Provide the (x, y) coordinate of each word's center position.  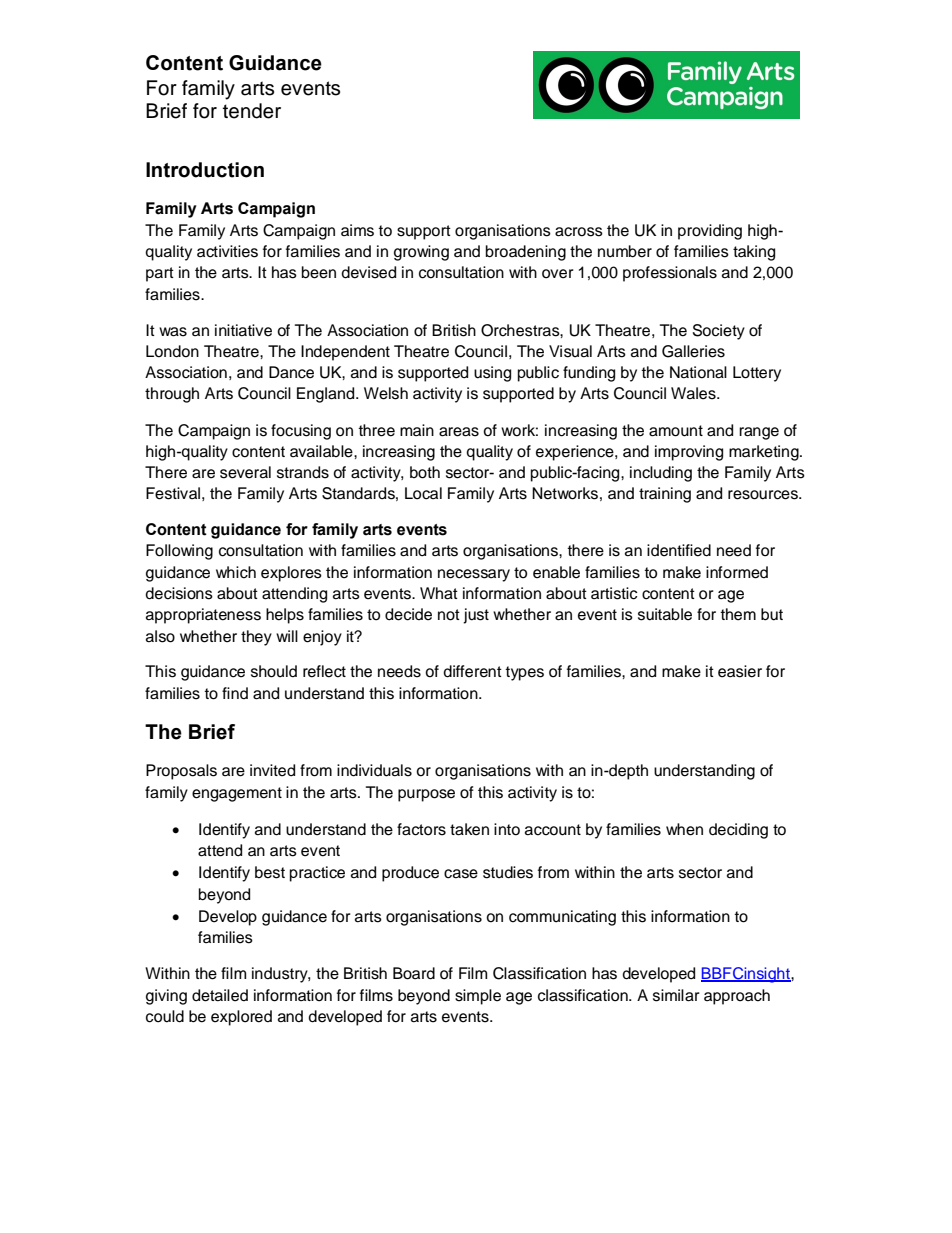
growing (421, 253)
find (235, 693)
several (245, 472)
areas (459, 432)
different (472, 671)
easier (740, 671)
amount (676, 431)
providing (710, 232)
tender (252, 111)
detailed (220, 995)
